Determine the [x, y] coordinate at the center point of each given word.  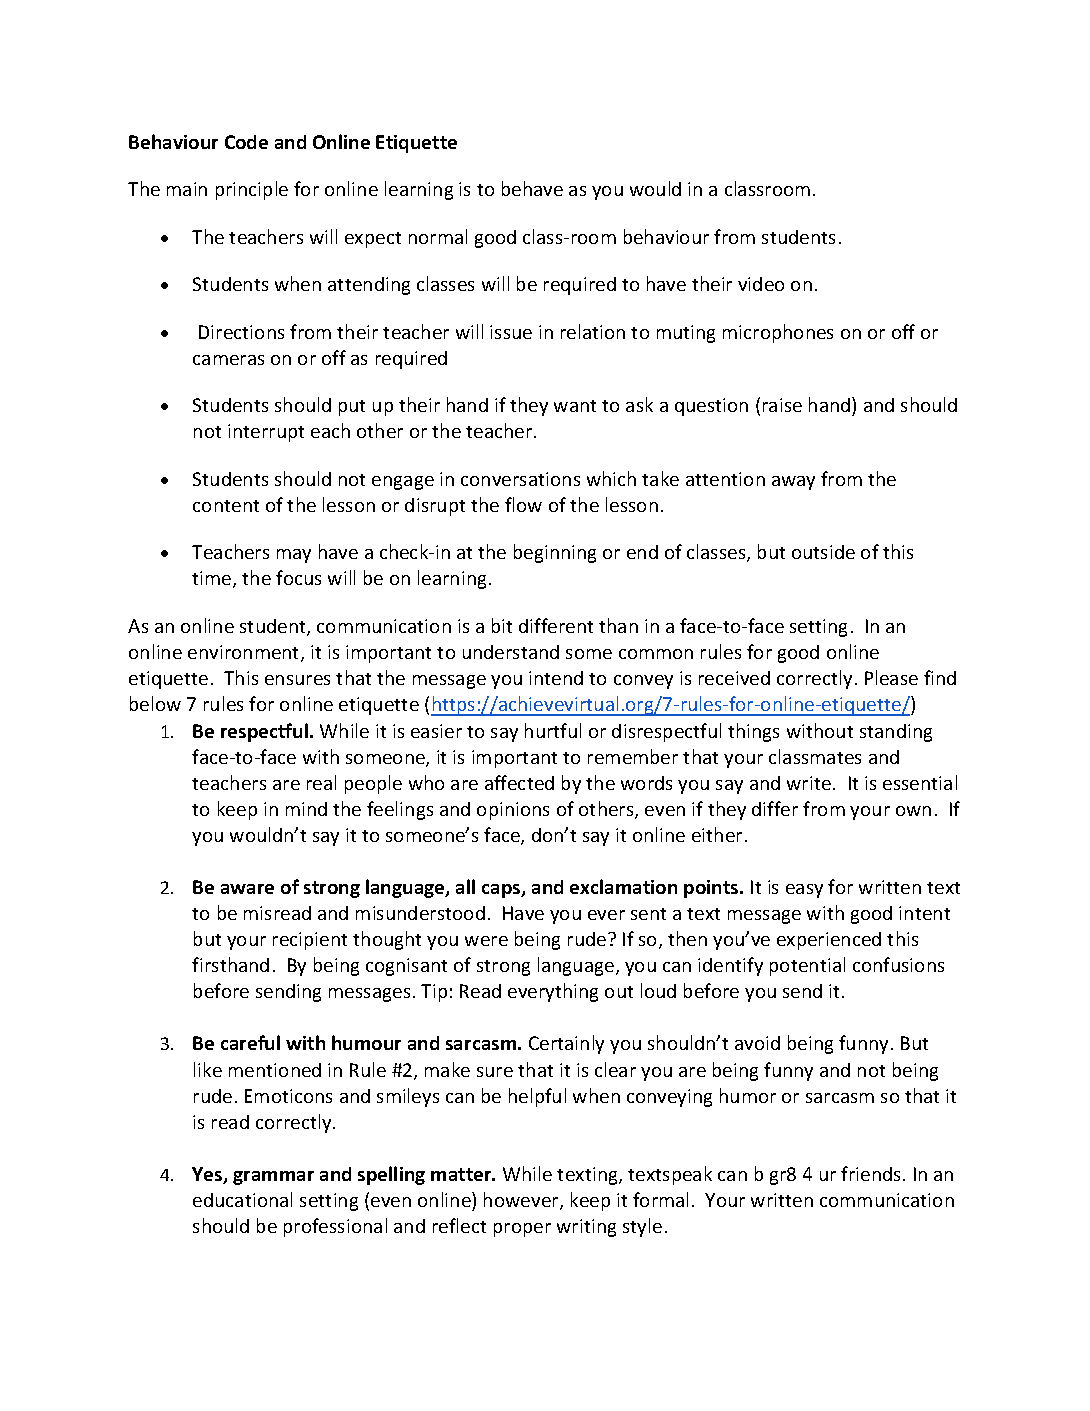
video [761, 284]
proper [522, 1230]
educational [242, 1199]
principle [252, 190]
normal [438, 236]
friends [870, 1173]
